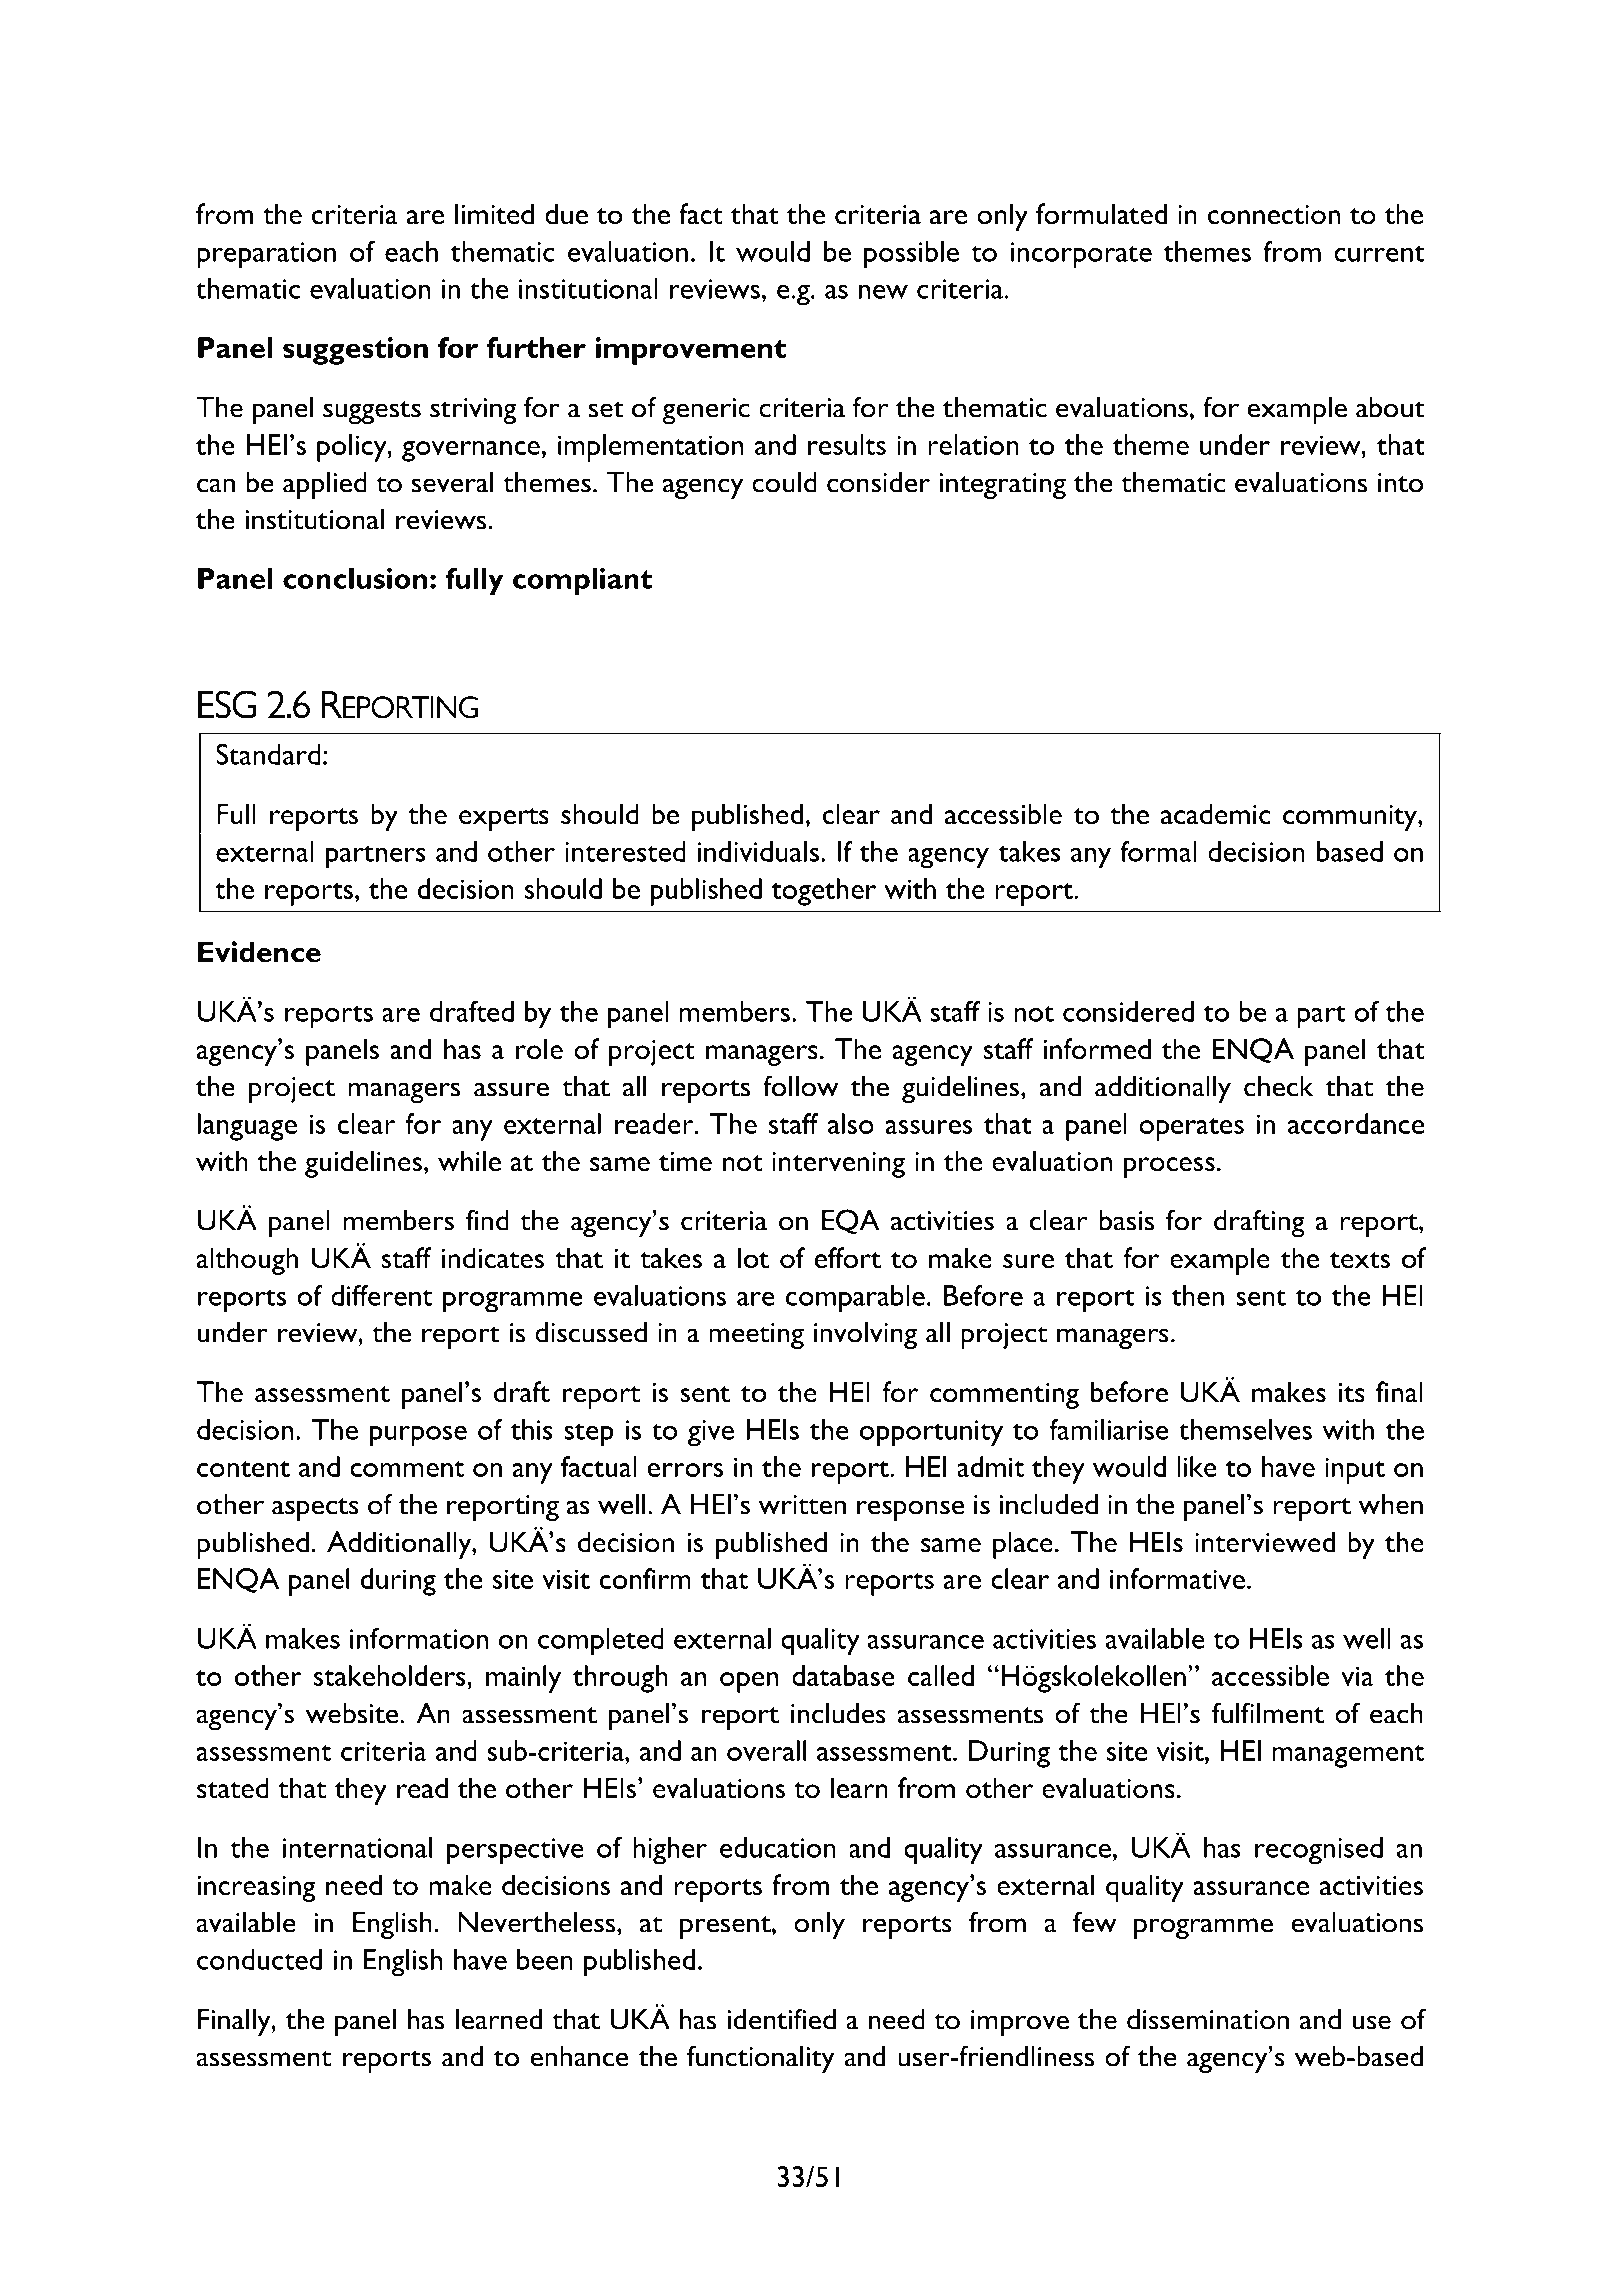  Describe the element at coordinates (883, 291) in the image. I see `new` at that location.
